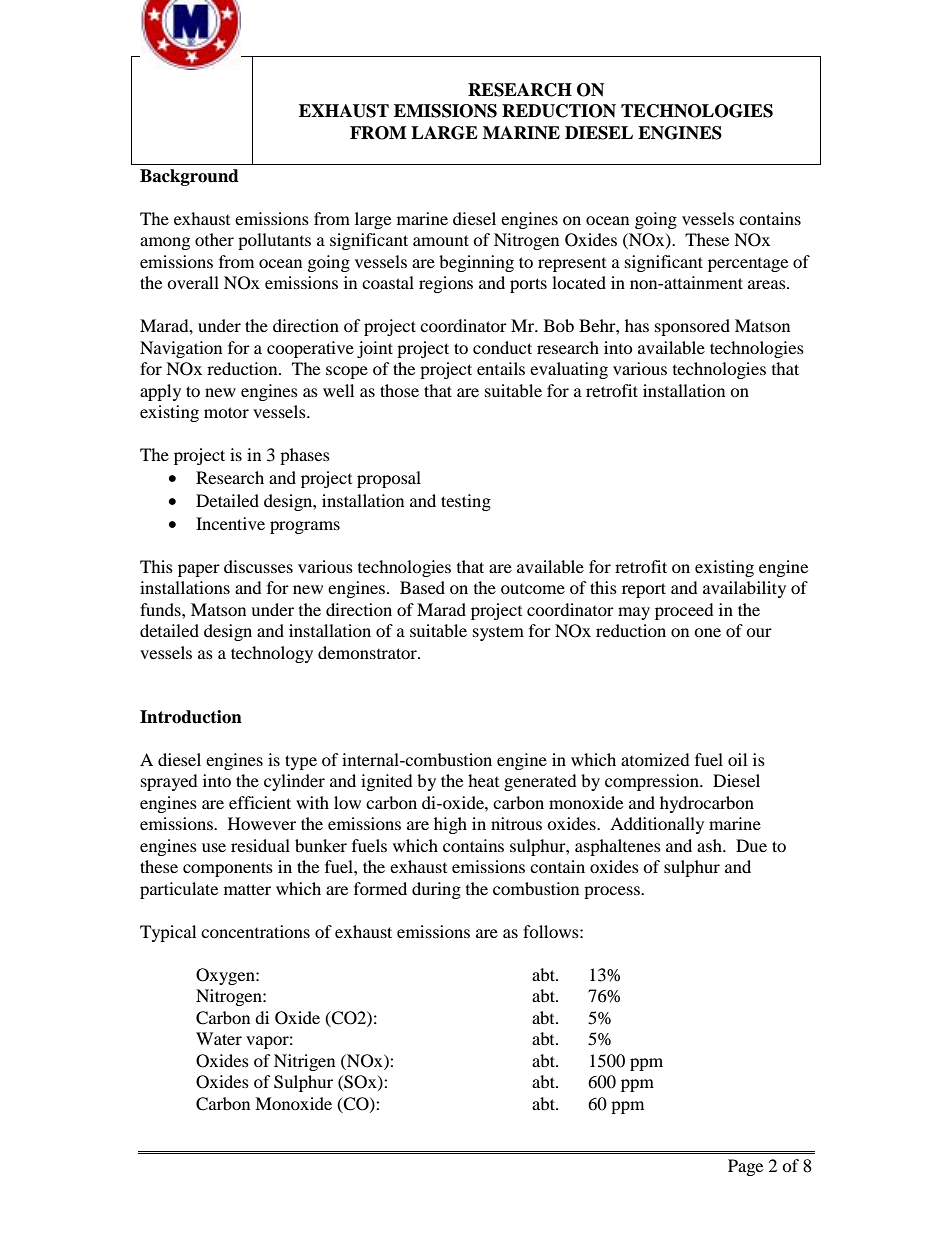 This screenshot has height=1233, width=952. Describe the element at coordinates (684, 611) in the screenshot. I see `proceed` at that location.
